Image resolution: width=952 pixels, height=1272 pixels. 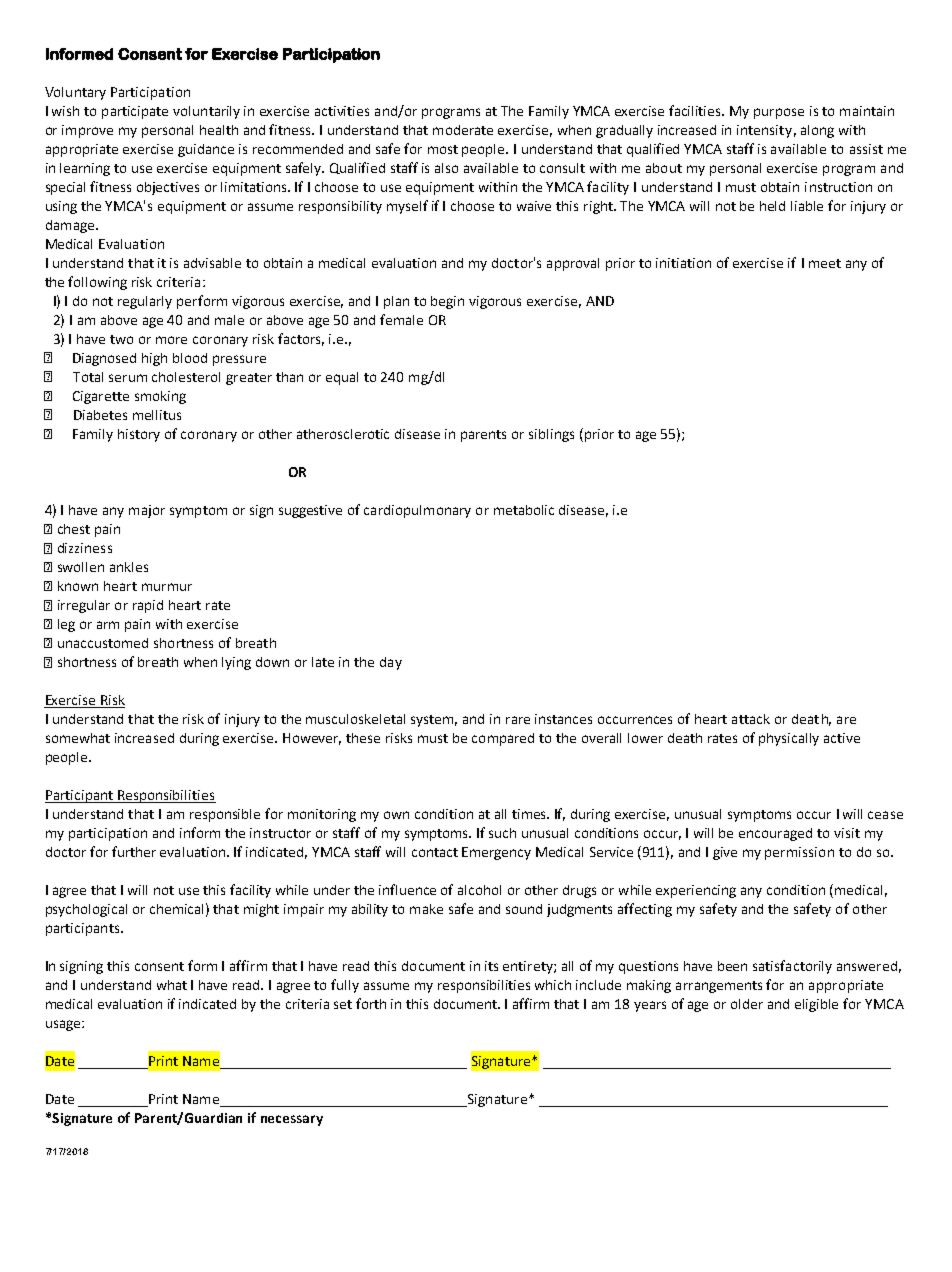 What do you see at coordinates (391, 663) in the screenshot?
I see `day` at bounding box center [391, 663].
